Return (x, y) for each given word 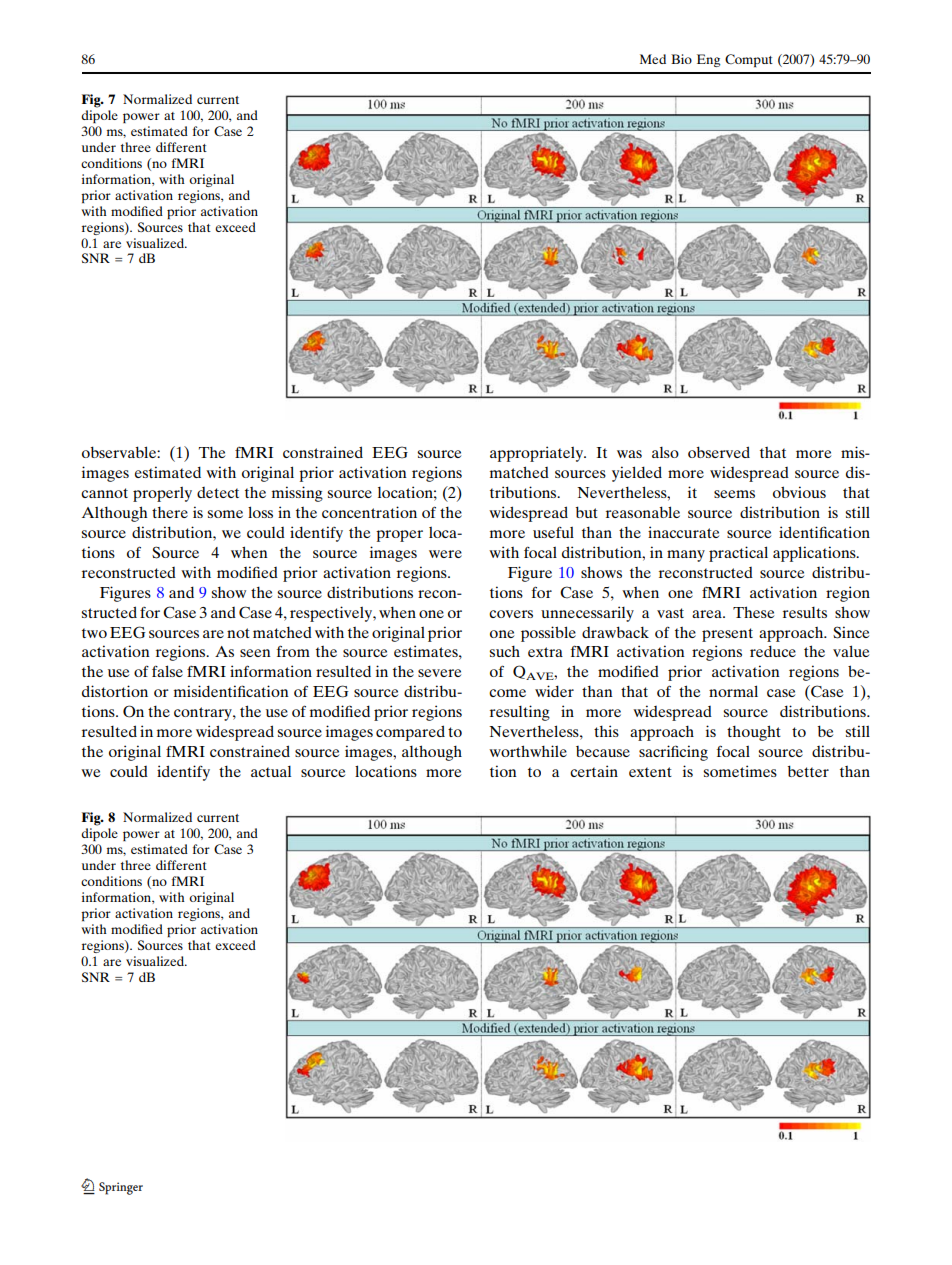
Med (653, 59)
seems (734, 494)
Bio (681, 59)
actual (271, 771)
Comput (749, 60)
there (170, 512)
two (94, 633)
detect (218, 492)
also (665, 452)
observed (719, 452)
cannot (104, 493)
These (753, 612)
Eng (709, 60)
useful (553, 532)
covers (511, 614)
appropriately (538, 454)
